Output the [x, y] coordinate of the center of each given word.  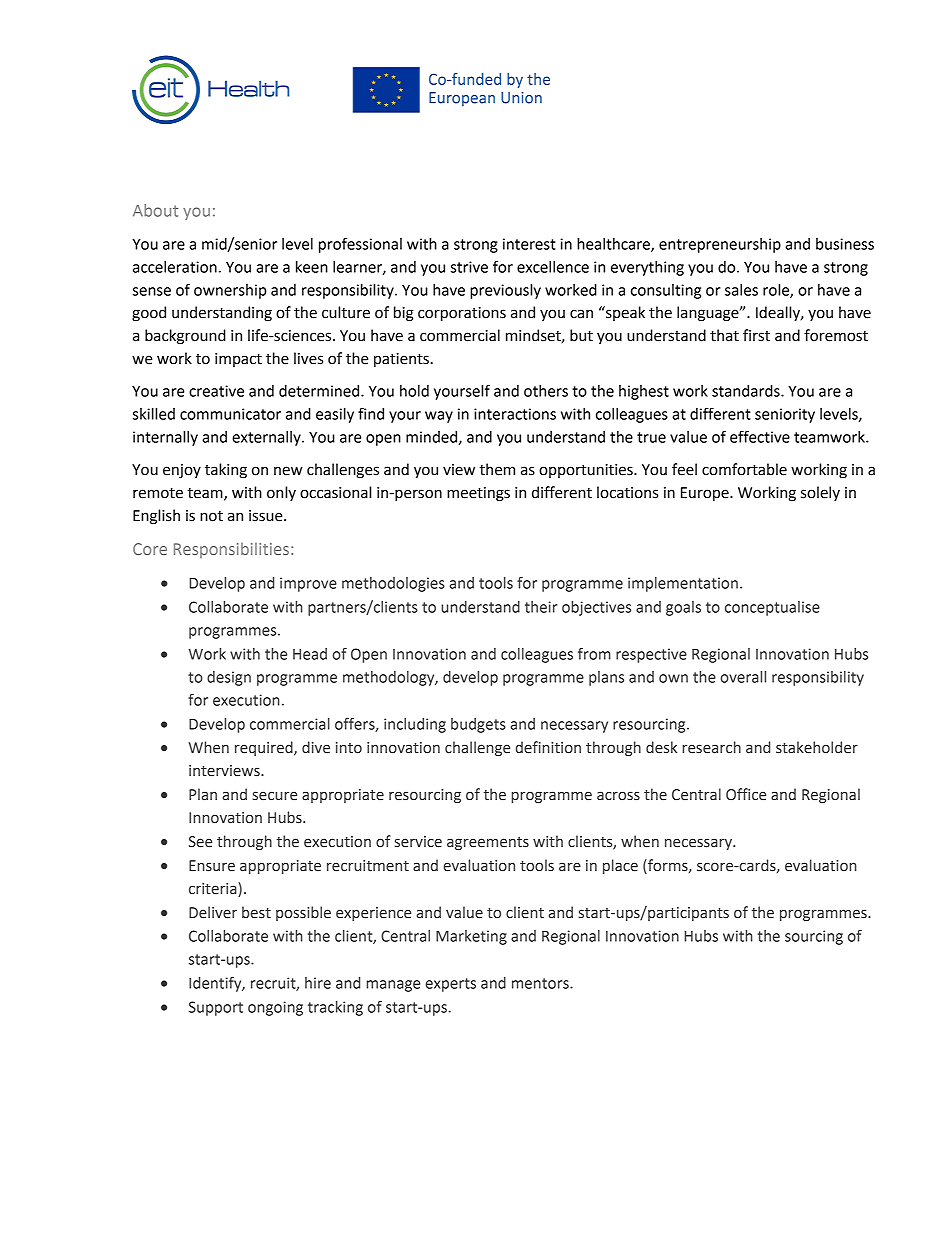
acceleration [175, 267]
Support [216, 1008]
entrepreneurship [720, 245]
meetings [478, 494]
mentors [541, 983]
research [711, 747]
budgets [478, 725]
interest [529, 244]
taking [226, 471]
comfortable [744, 469]
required [265, 748]
